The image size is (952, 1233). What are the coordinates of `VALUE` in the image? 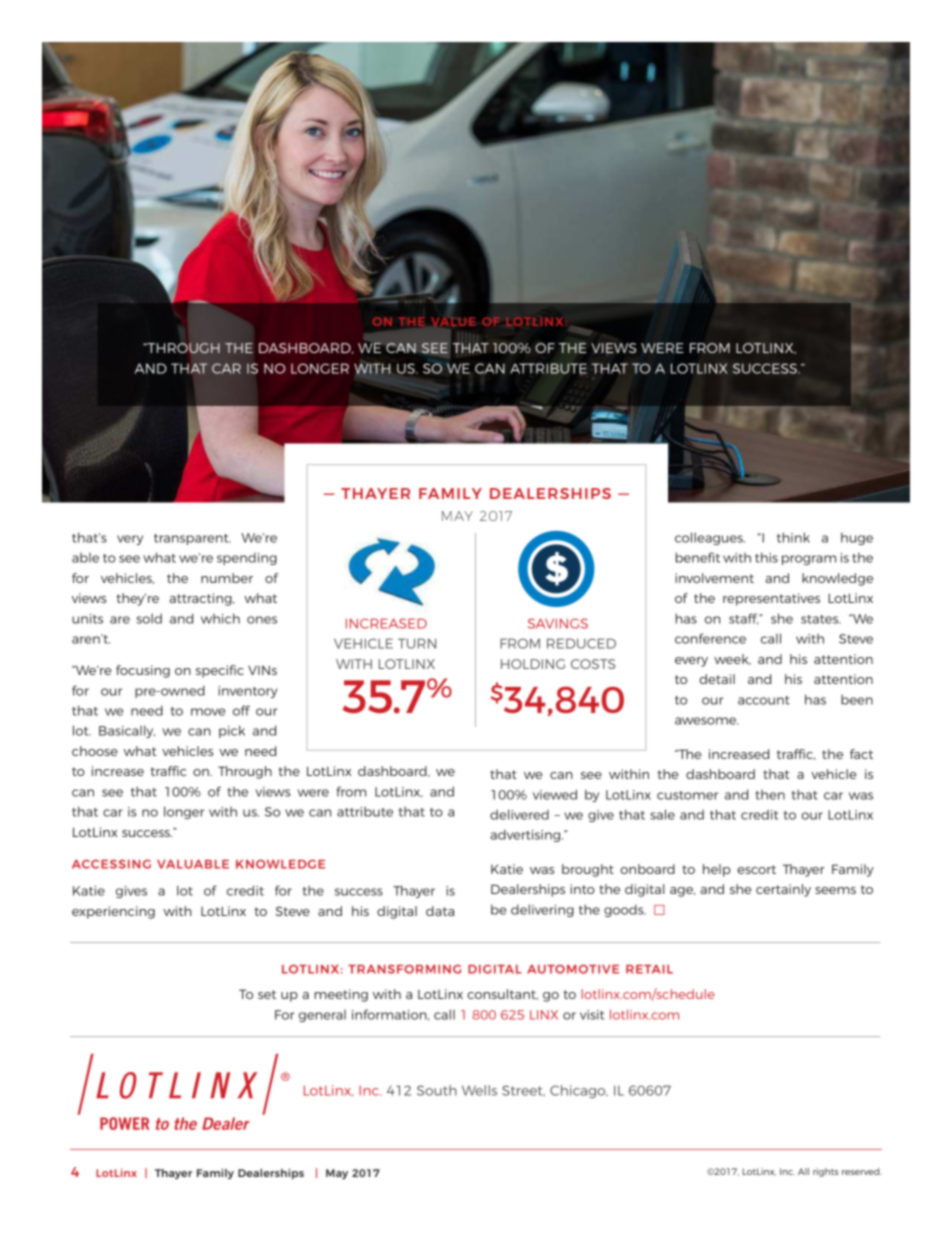 It's located at (453, 321).
